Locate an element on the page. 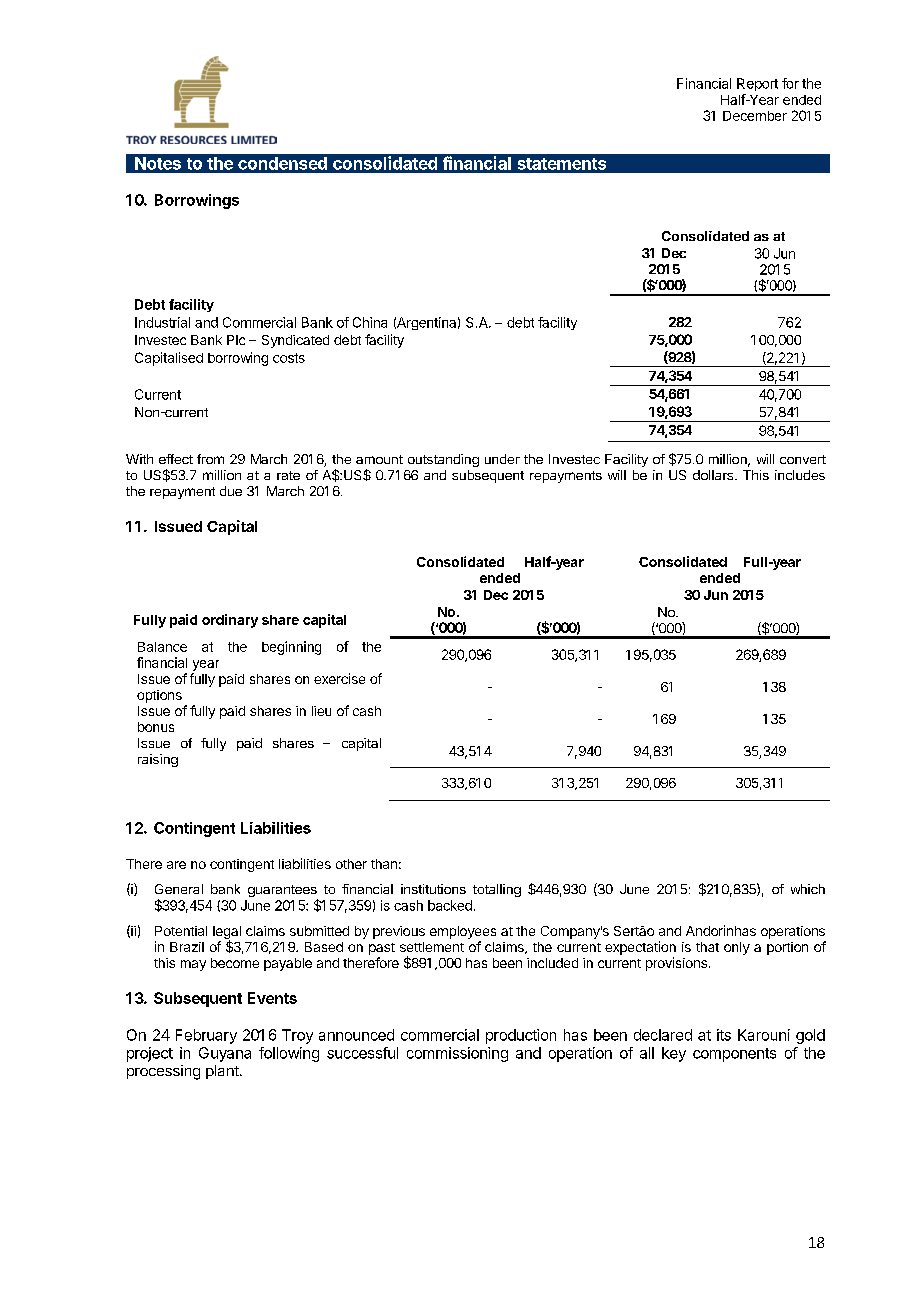  China is located at coordinates (370, 322).
